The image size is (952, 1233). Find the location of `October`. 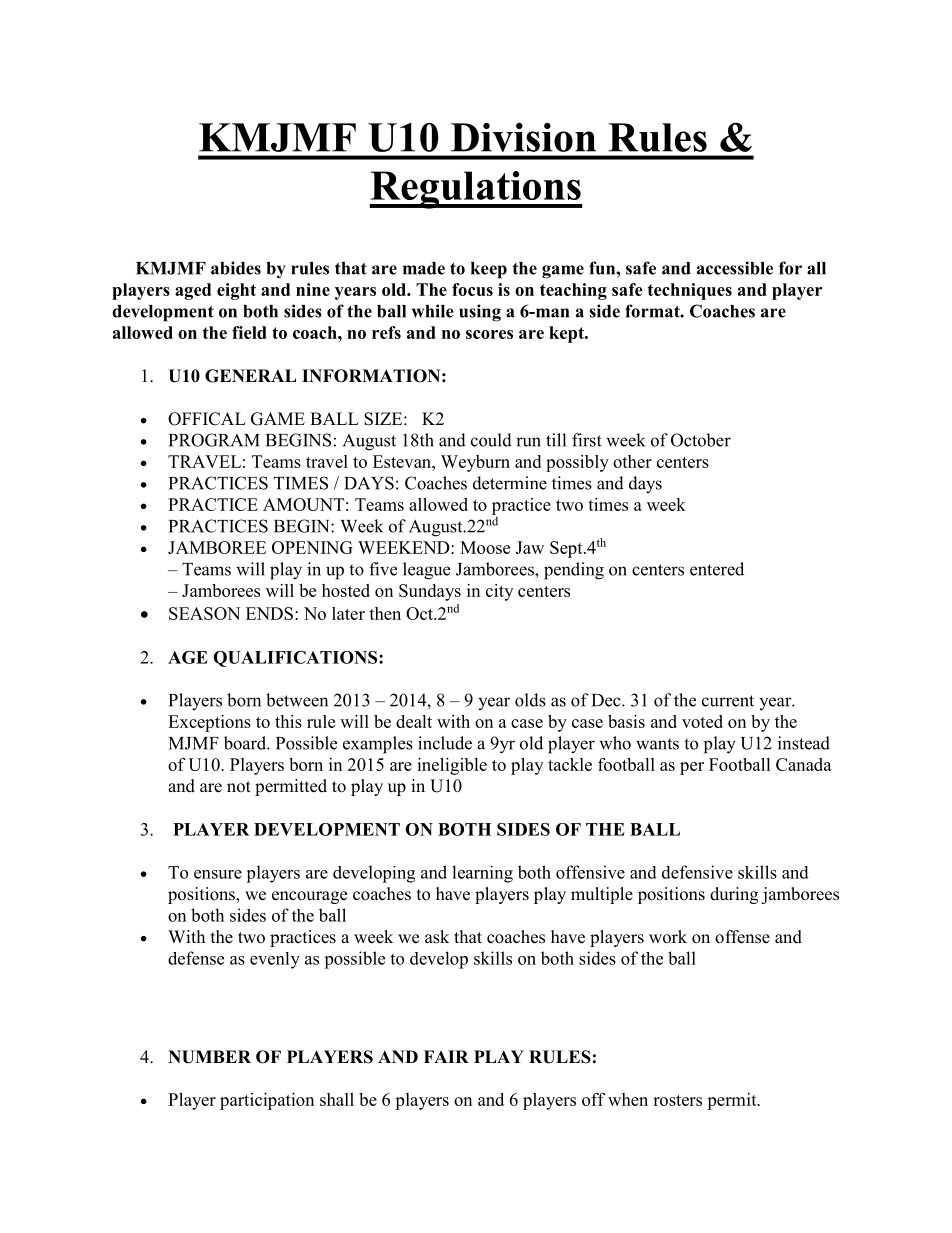

October is located at coordinates (701, 440).
